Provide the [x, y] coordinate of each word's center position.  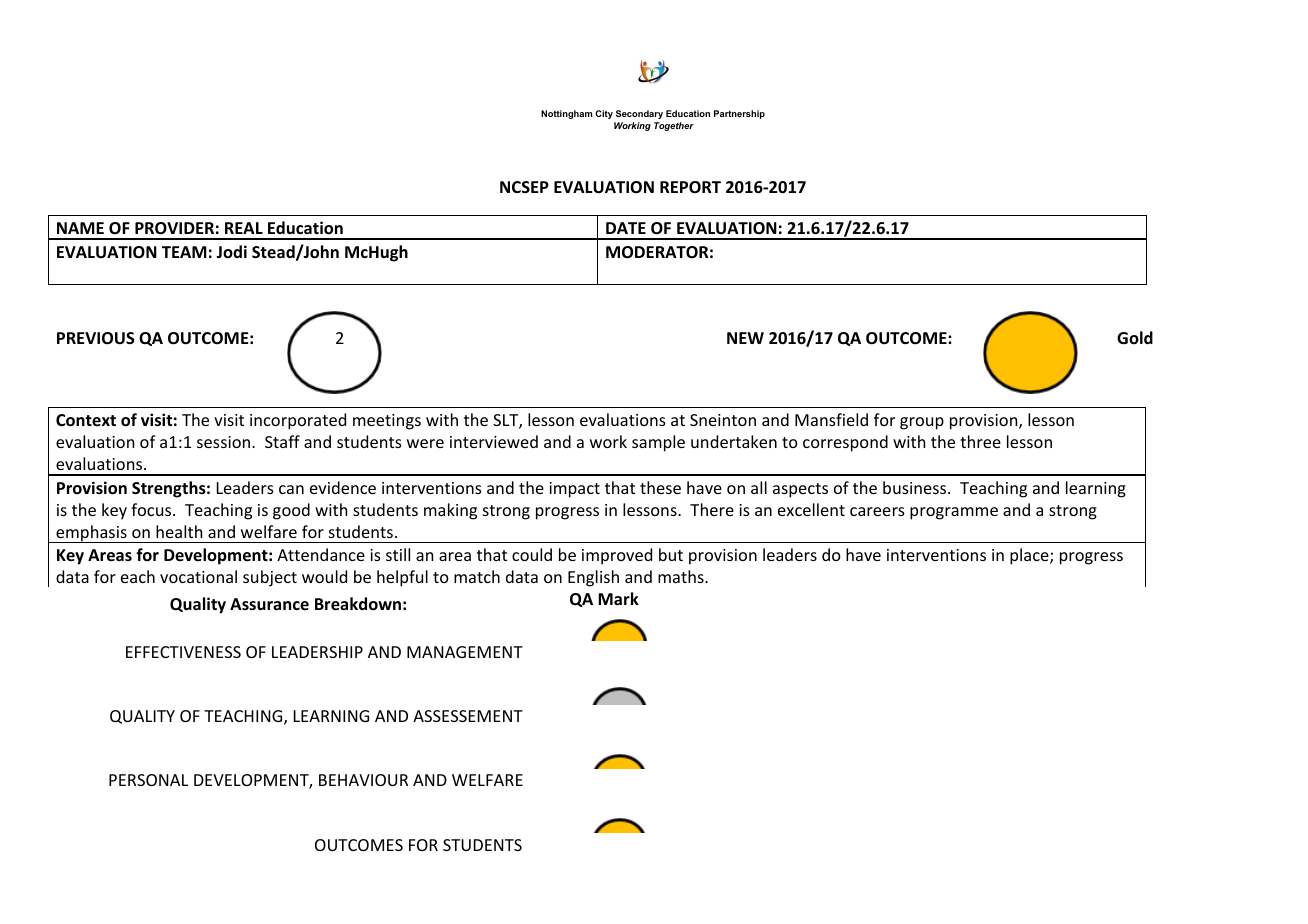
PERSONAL [148, 780]
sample [658, 443]
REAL [244, 228]
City [604, 114]
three [980, 441]
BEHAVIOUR [363, 780]
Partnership [739, 114]
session [223, 442]
